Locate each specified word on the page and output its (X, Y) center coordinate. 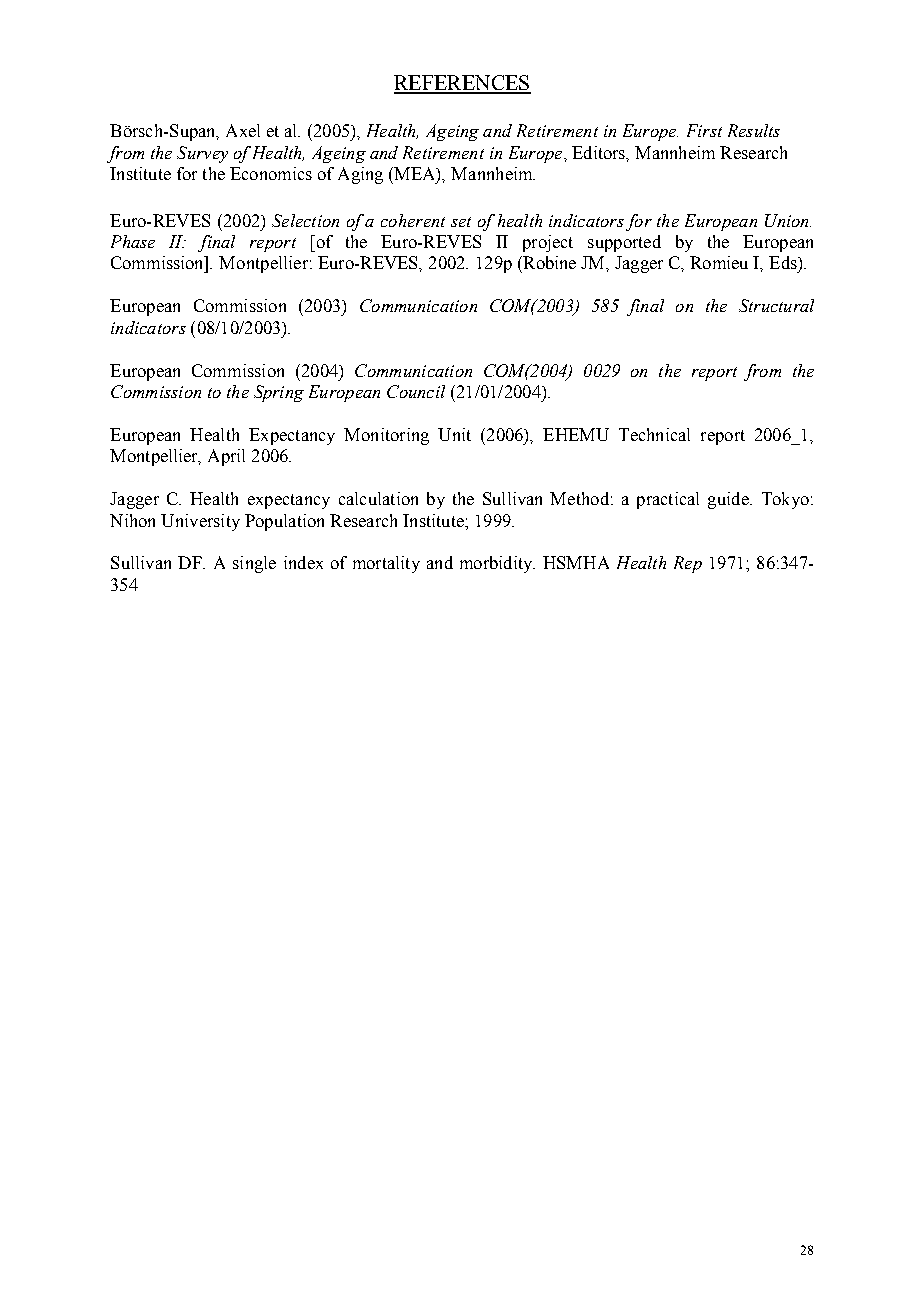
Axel (243, 130)
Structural (776, 305)
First (704, 130)
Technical (654, 434)
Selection (305, 220)
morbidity (497, 564)
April (226, 457)
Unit (454, 434)
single (254, 564)
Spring (279, 393)
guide (729, 500)
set (461, 222)
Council (416, 391)
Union (788, 220)
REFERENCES (462, 84)
